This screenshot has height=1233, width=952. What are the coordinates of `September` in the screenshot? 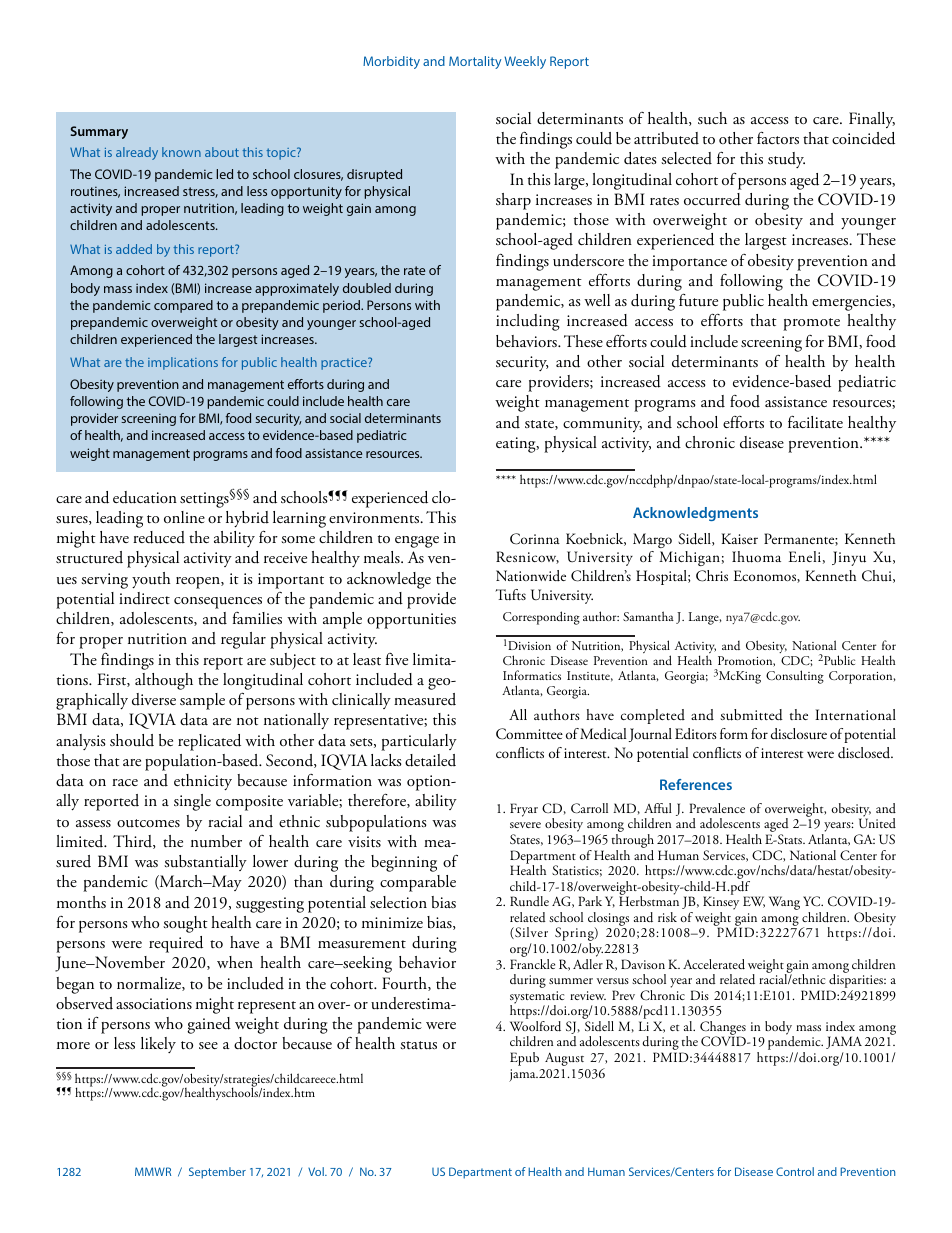 It's located at (217, 1173).
